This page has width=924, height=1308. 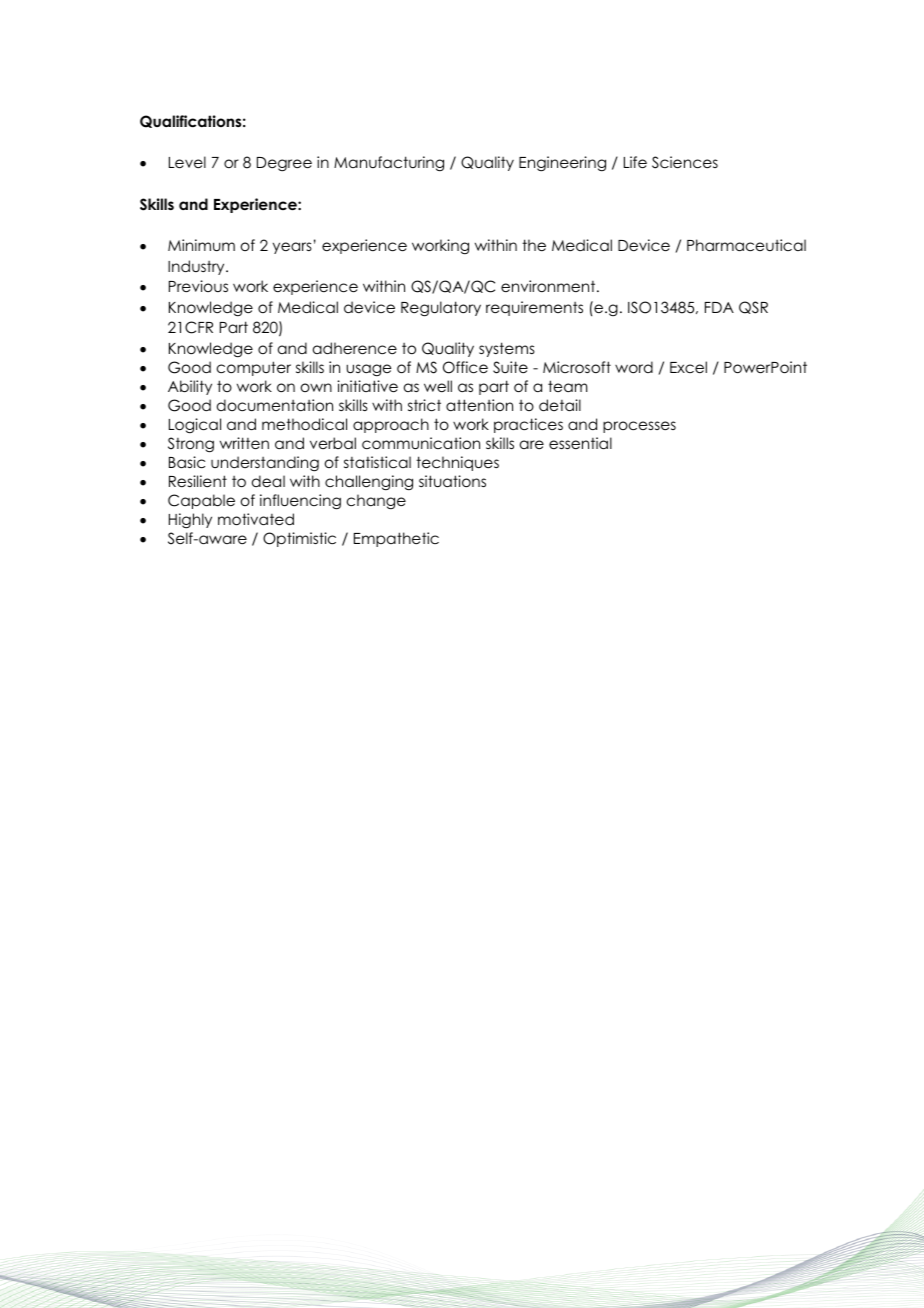 I want to click on computer, so click(x=254, y=368).
